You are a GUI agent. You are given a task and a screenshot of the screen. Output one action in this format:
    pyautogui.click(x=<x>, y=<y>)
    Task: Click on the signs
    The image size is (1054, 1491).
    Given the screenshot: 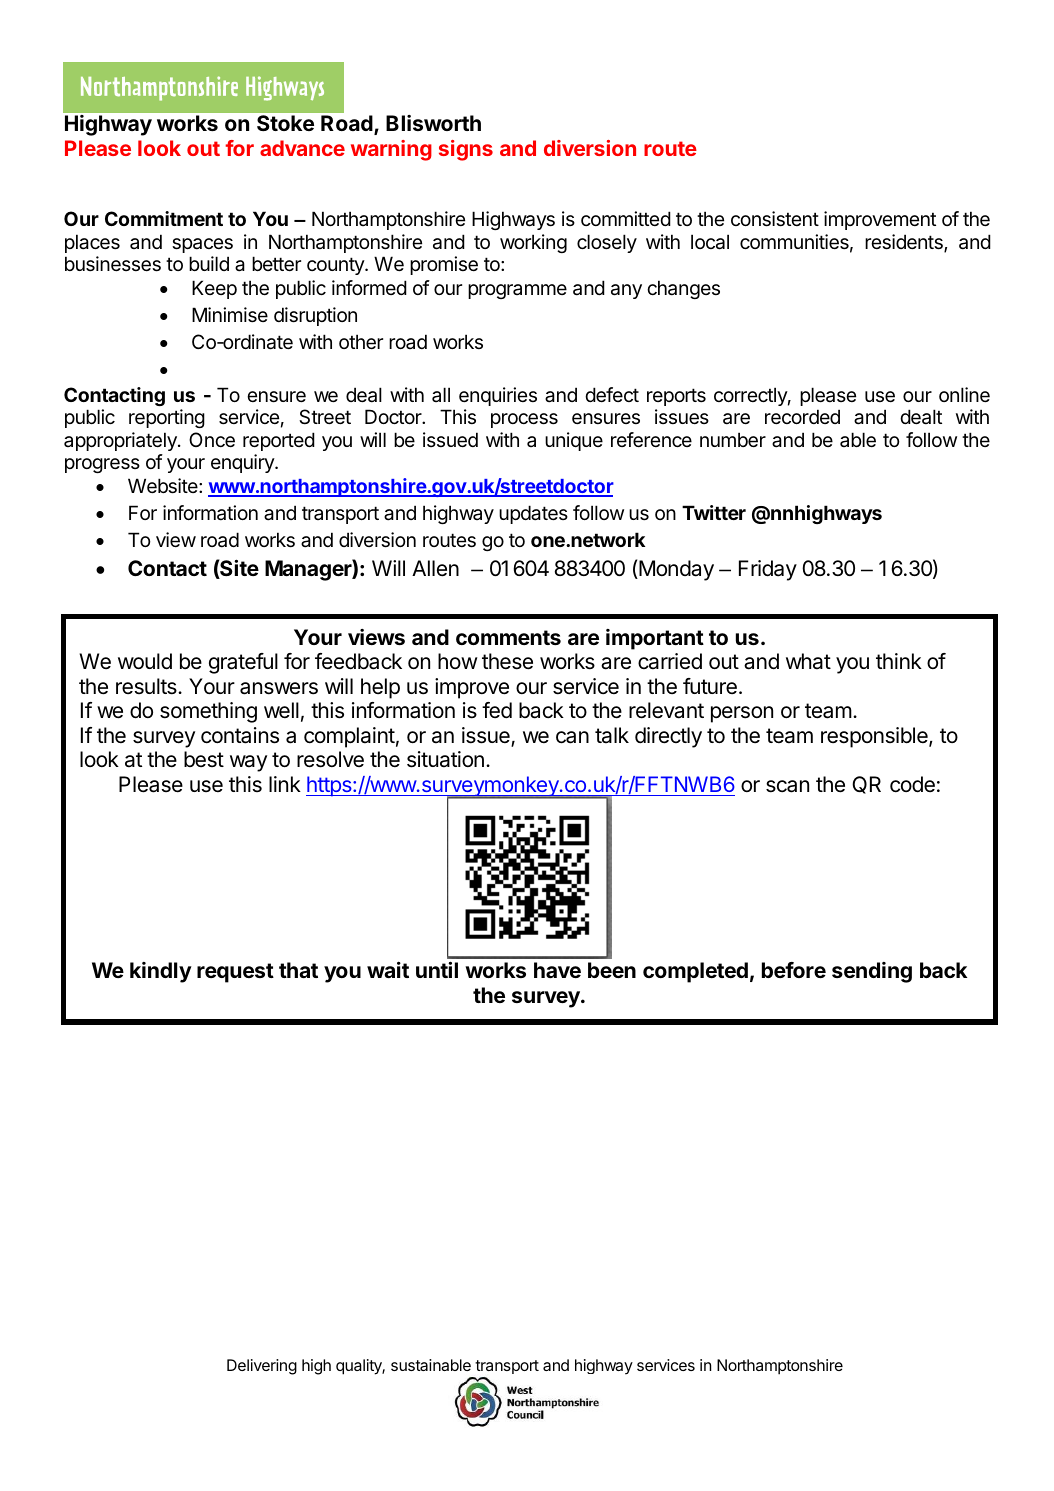 What is the action you would take?
    pyautogui.click(x=466, y=150)
